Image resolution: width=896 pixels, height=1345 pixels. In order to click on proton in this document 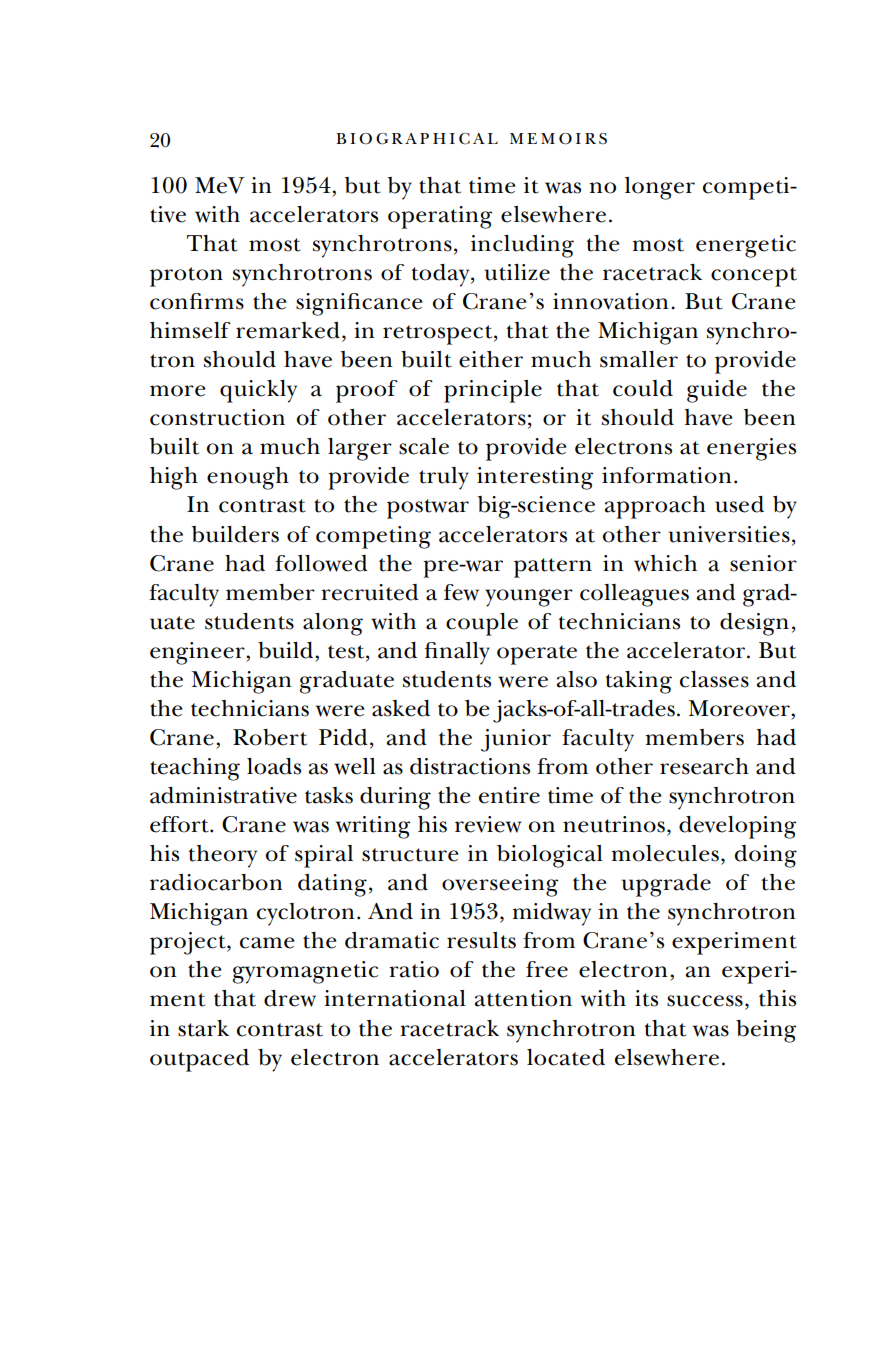, I will do `click(186, 277)`.
